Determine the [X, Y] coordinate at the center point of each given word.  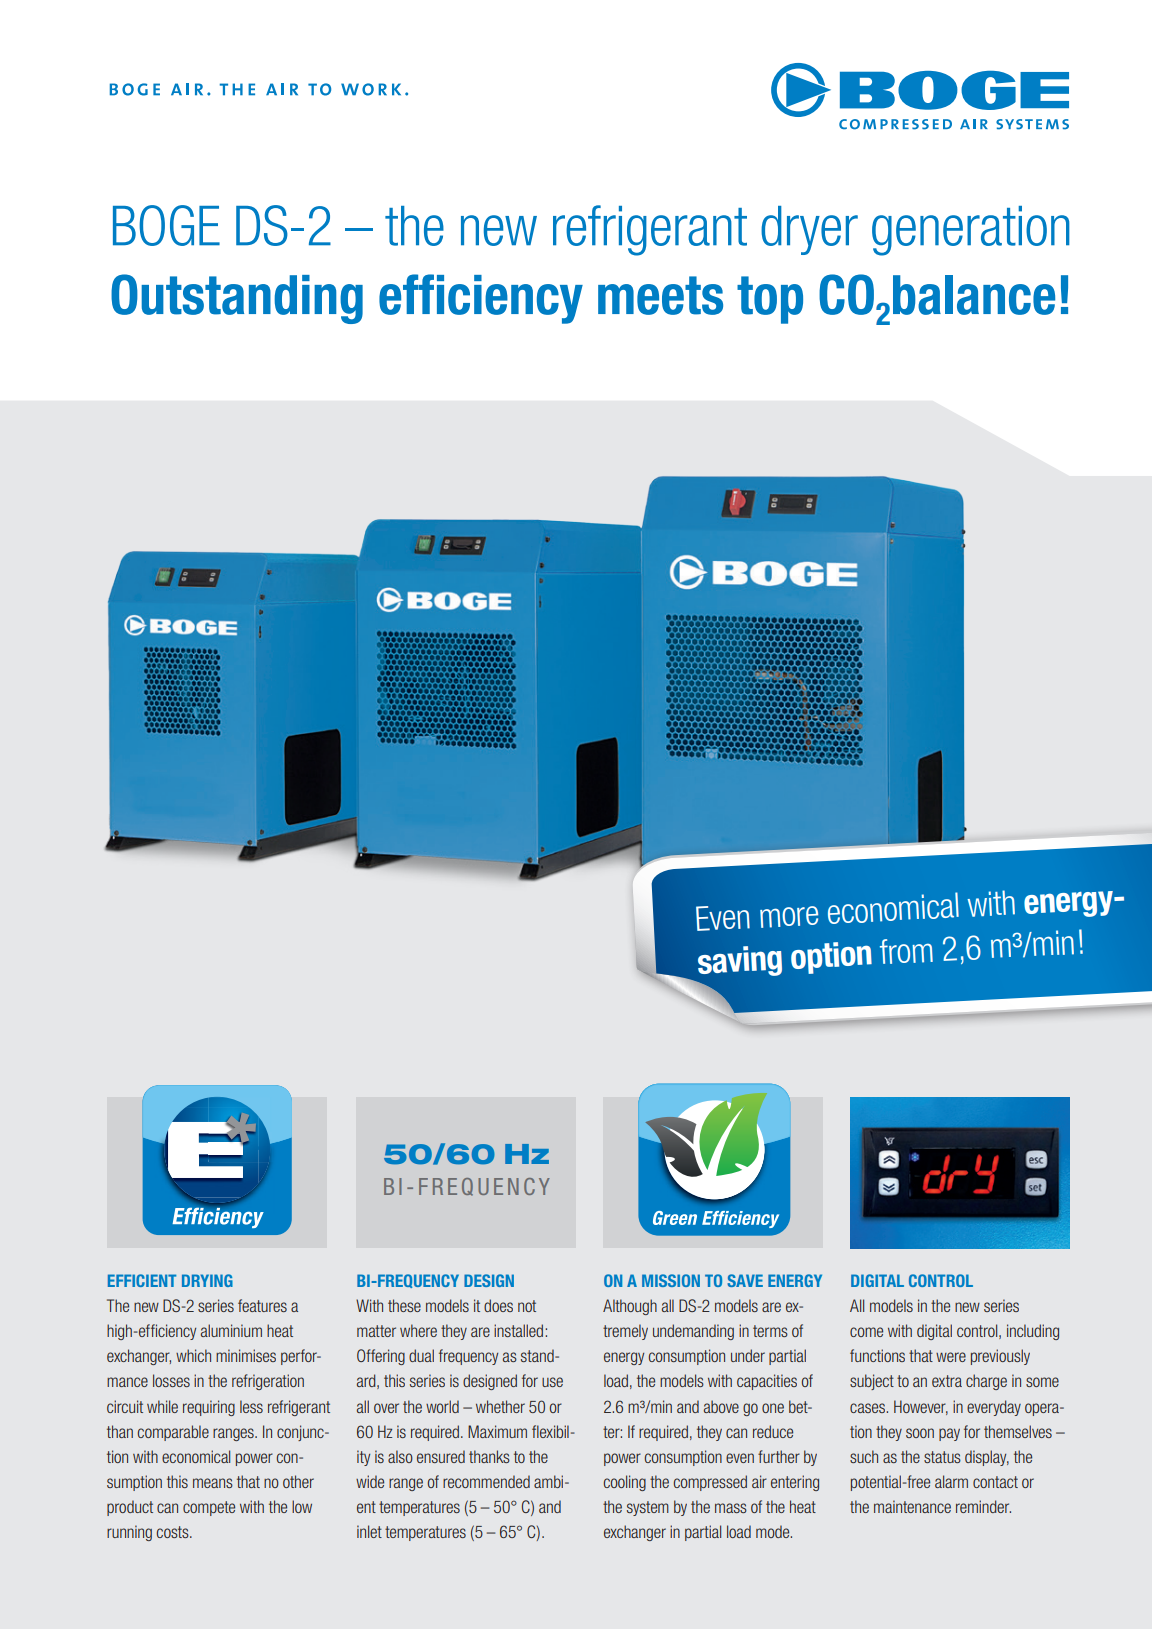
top [770, 300]
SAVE [745, 1280]
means [213, 1483]
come [866, 1332]
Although [630, 1307]
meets [660, 295]
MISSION [671, 1280]
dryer [809, 230]
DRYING [207, 1280]
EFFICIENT [142, 1280]
